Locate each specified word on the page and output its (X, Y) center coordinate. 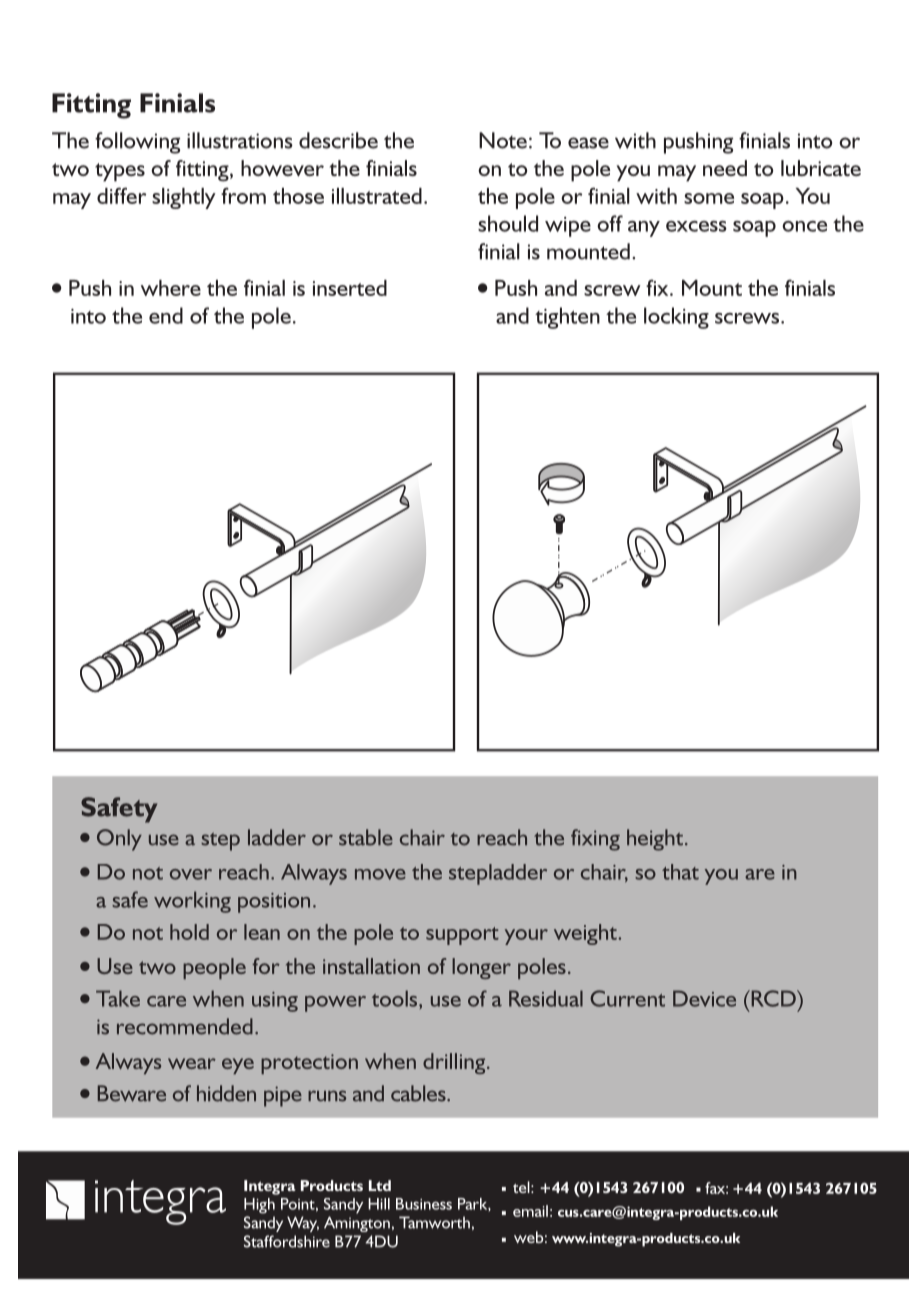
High (259, 1206)
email (530, 1211)
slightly (184, 198)
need (725, 168)
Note (503, 140)
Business (424, 1204)
